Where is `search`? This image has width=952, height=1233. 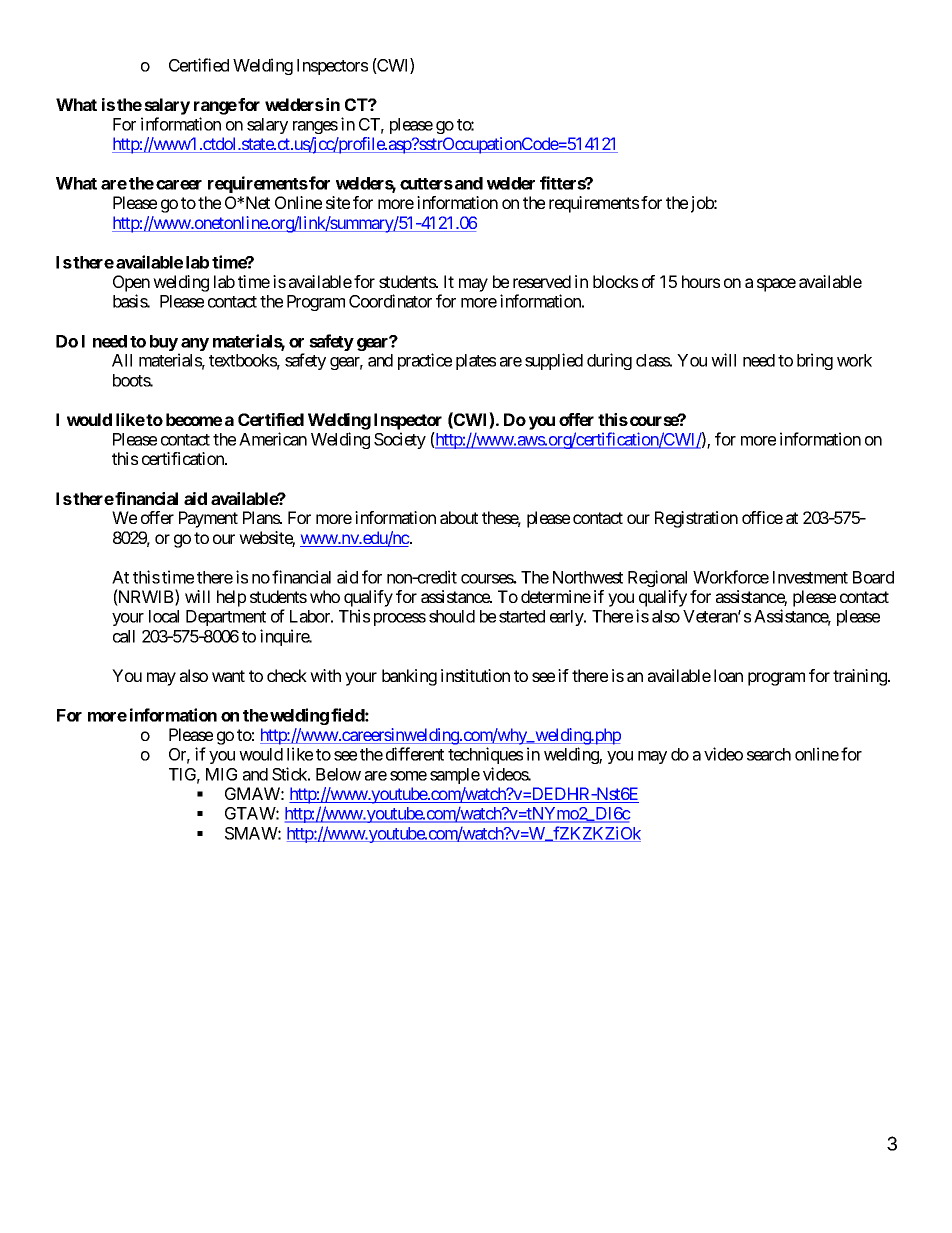
search is located at coordinates (769, 754).
